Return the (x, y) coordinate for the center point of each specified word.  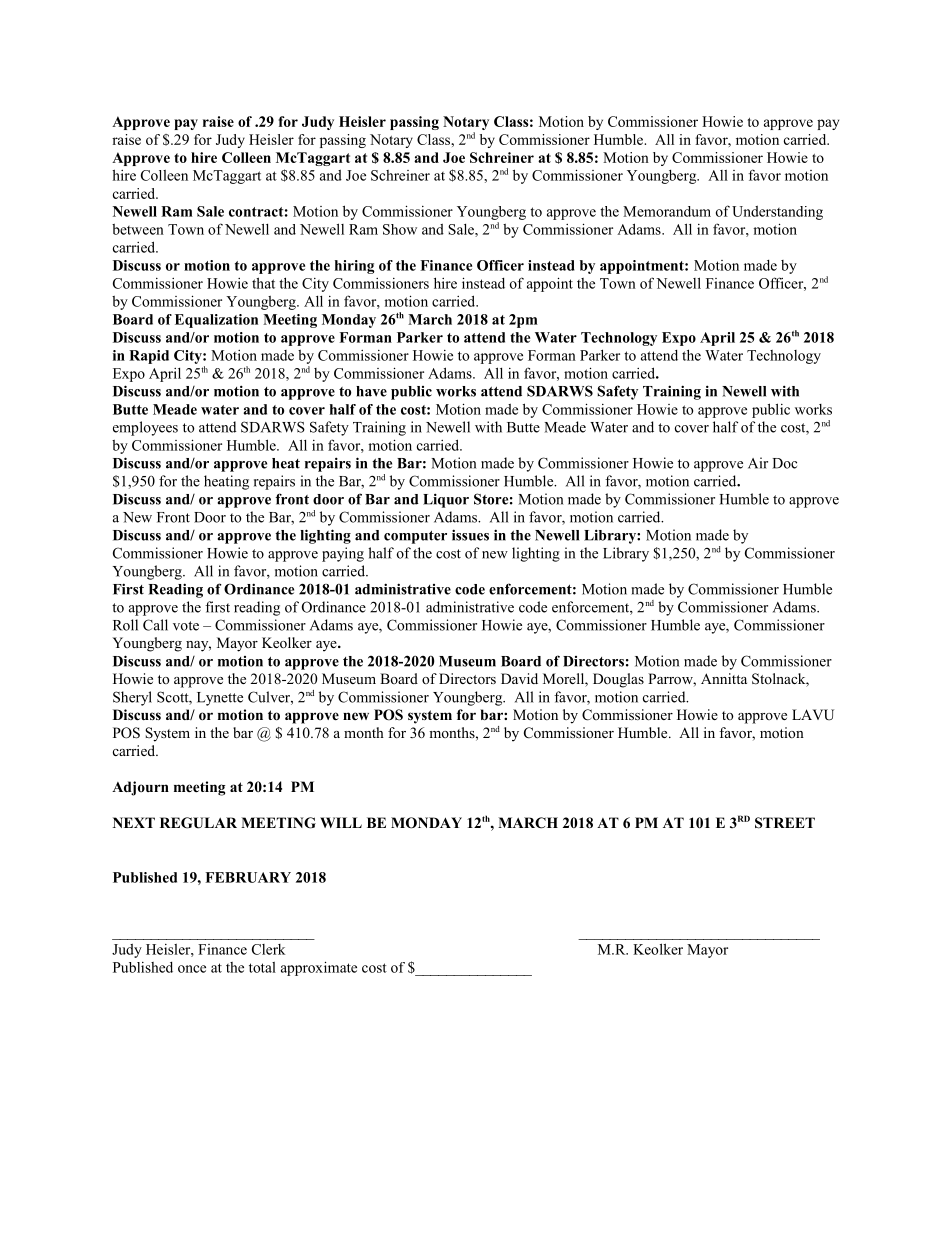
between (138, 229)
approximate (319, 968)
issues (470, 535)
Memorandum (667, 211)
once (192, 969)
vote (186, 626)
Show (400, 229)
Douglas (618, 680)
